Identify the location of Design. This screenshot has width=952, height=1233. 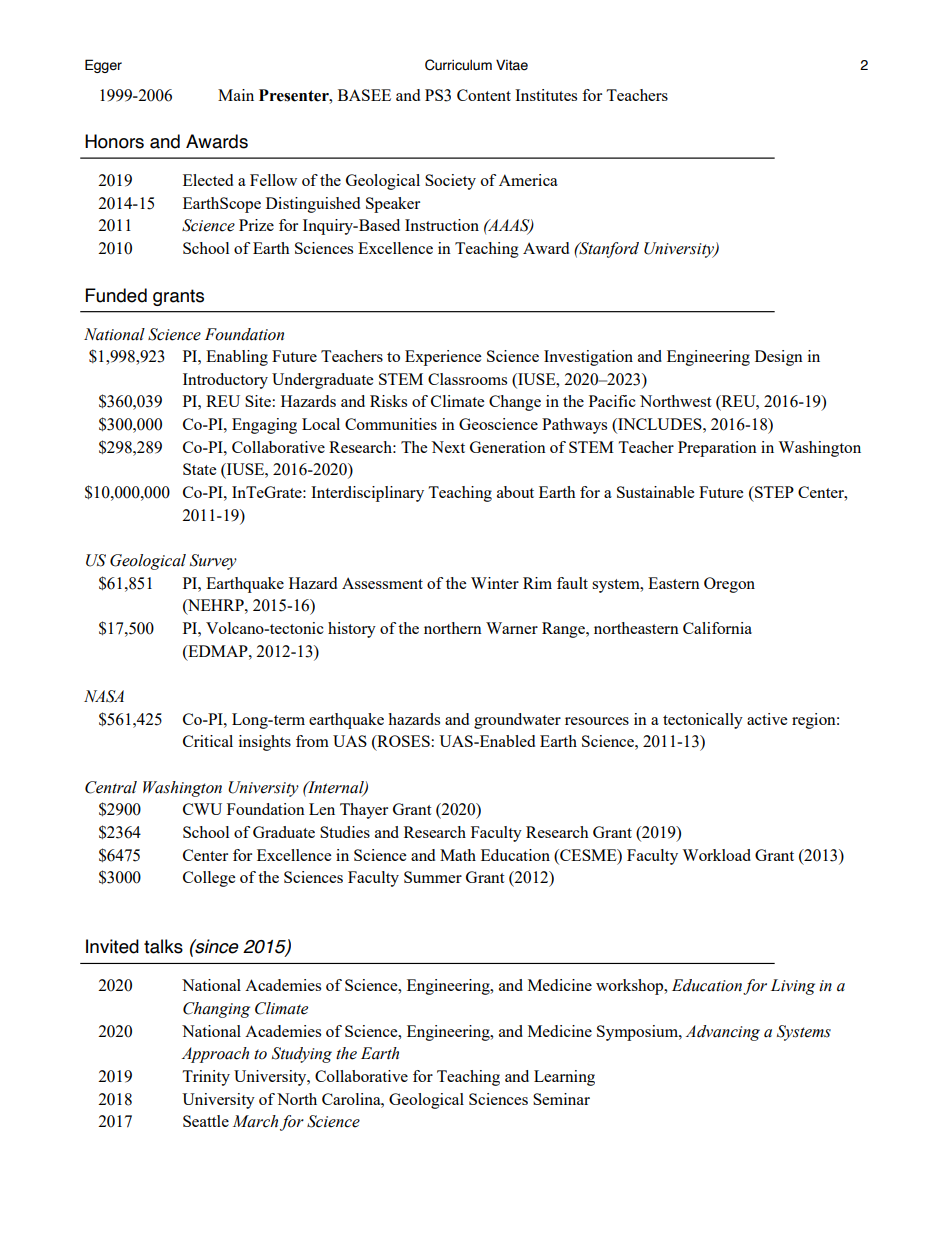
(779, 358).
